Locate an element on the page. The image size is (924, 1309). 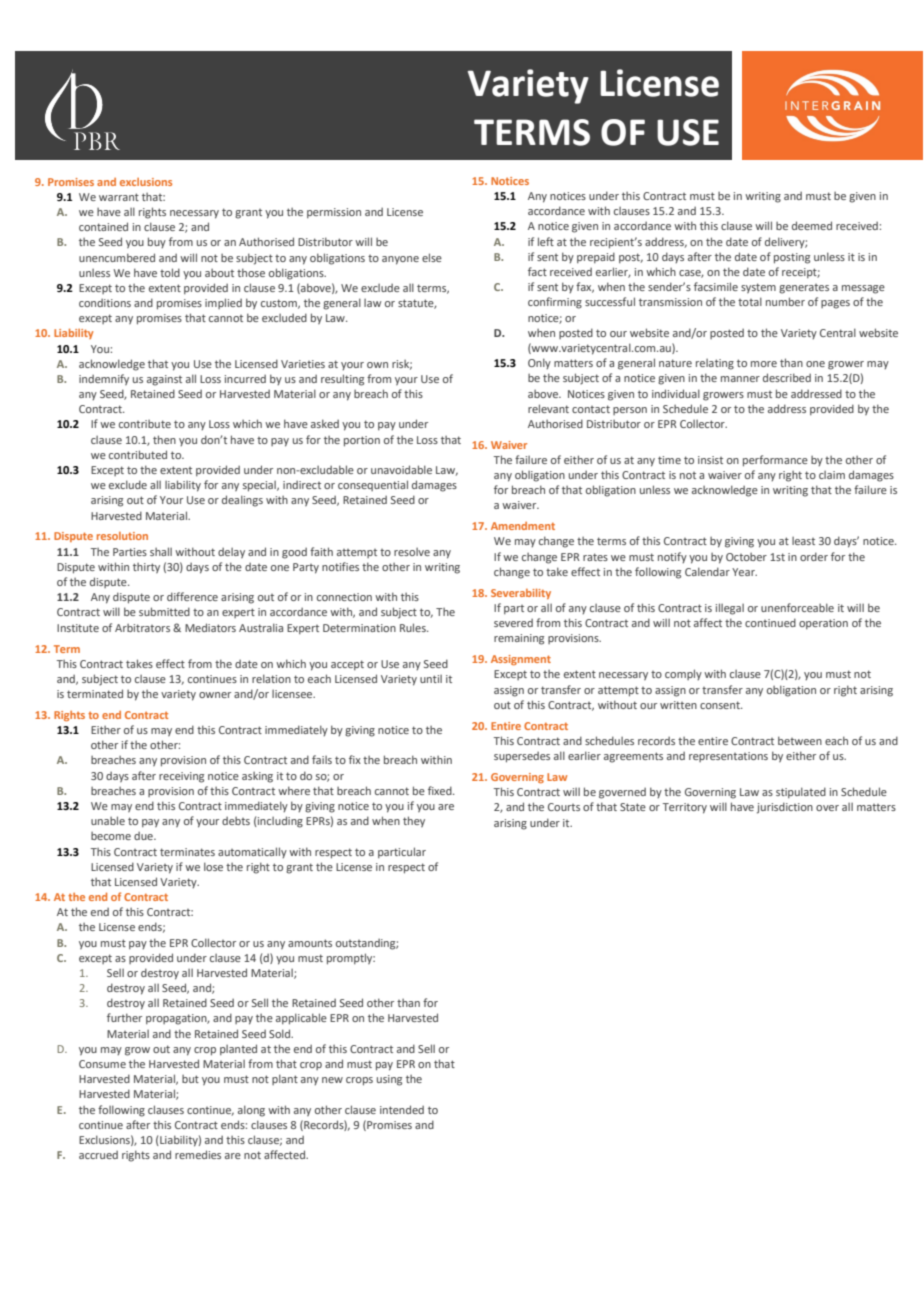
against is located at coordinates (164, 380).
